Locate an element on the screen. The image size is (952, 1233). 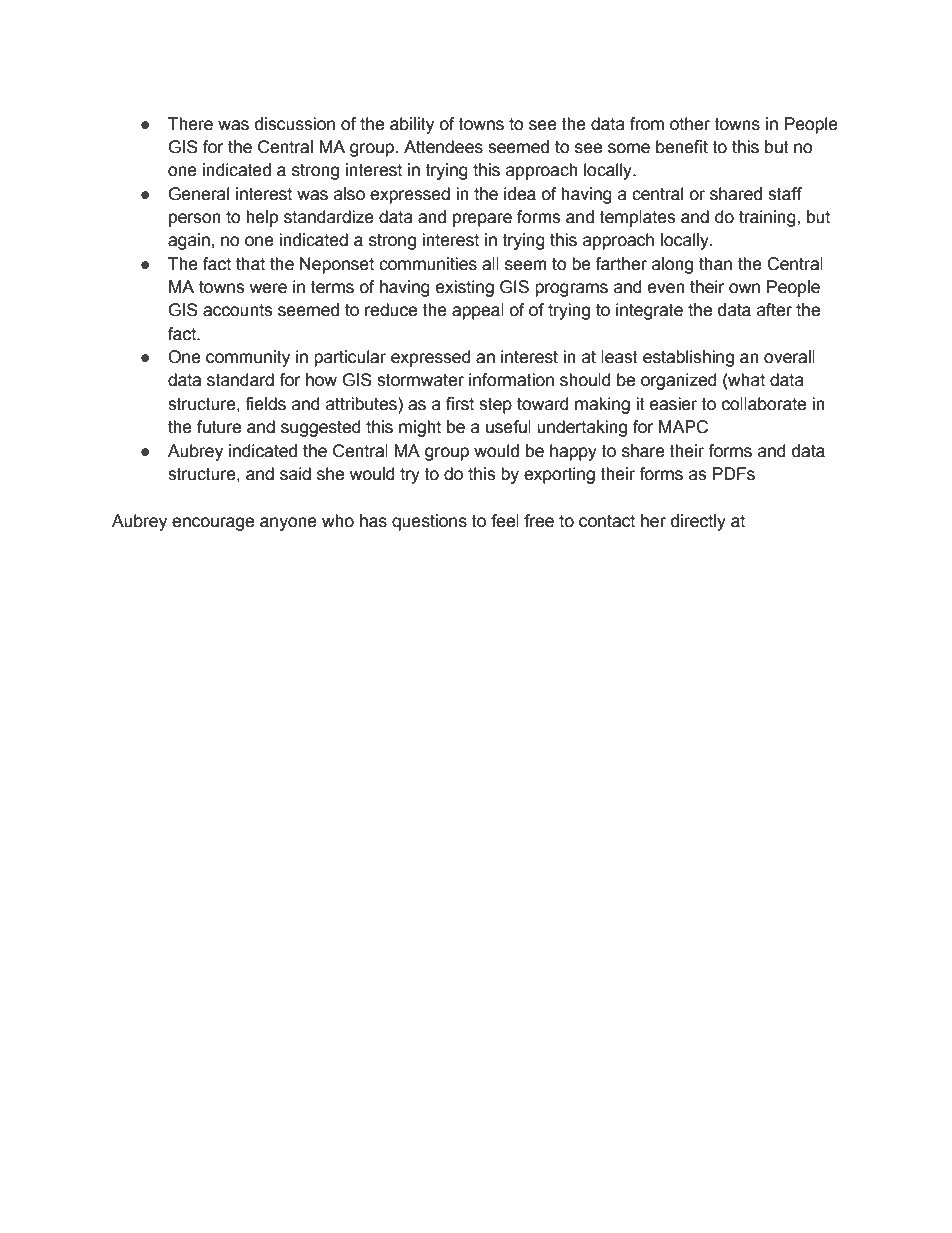
fields is located at coordinates (265, 404).
